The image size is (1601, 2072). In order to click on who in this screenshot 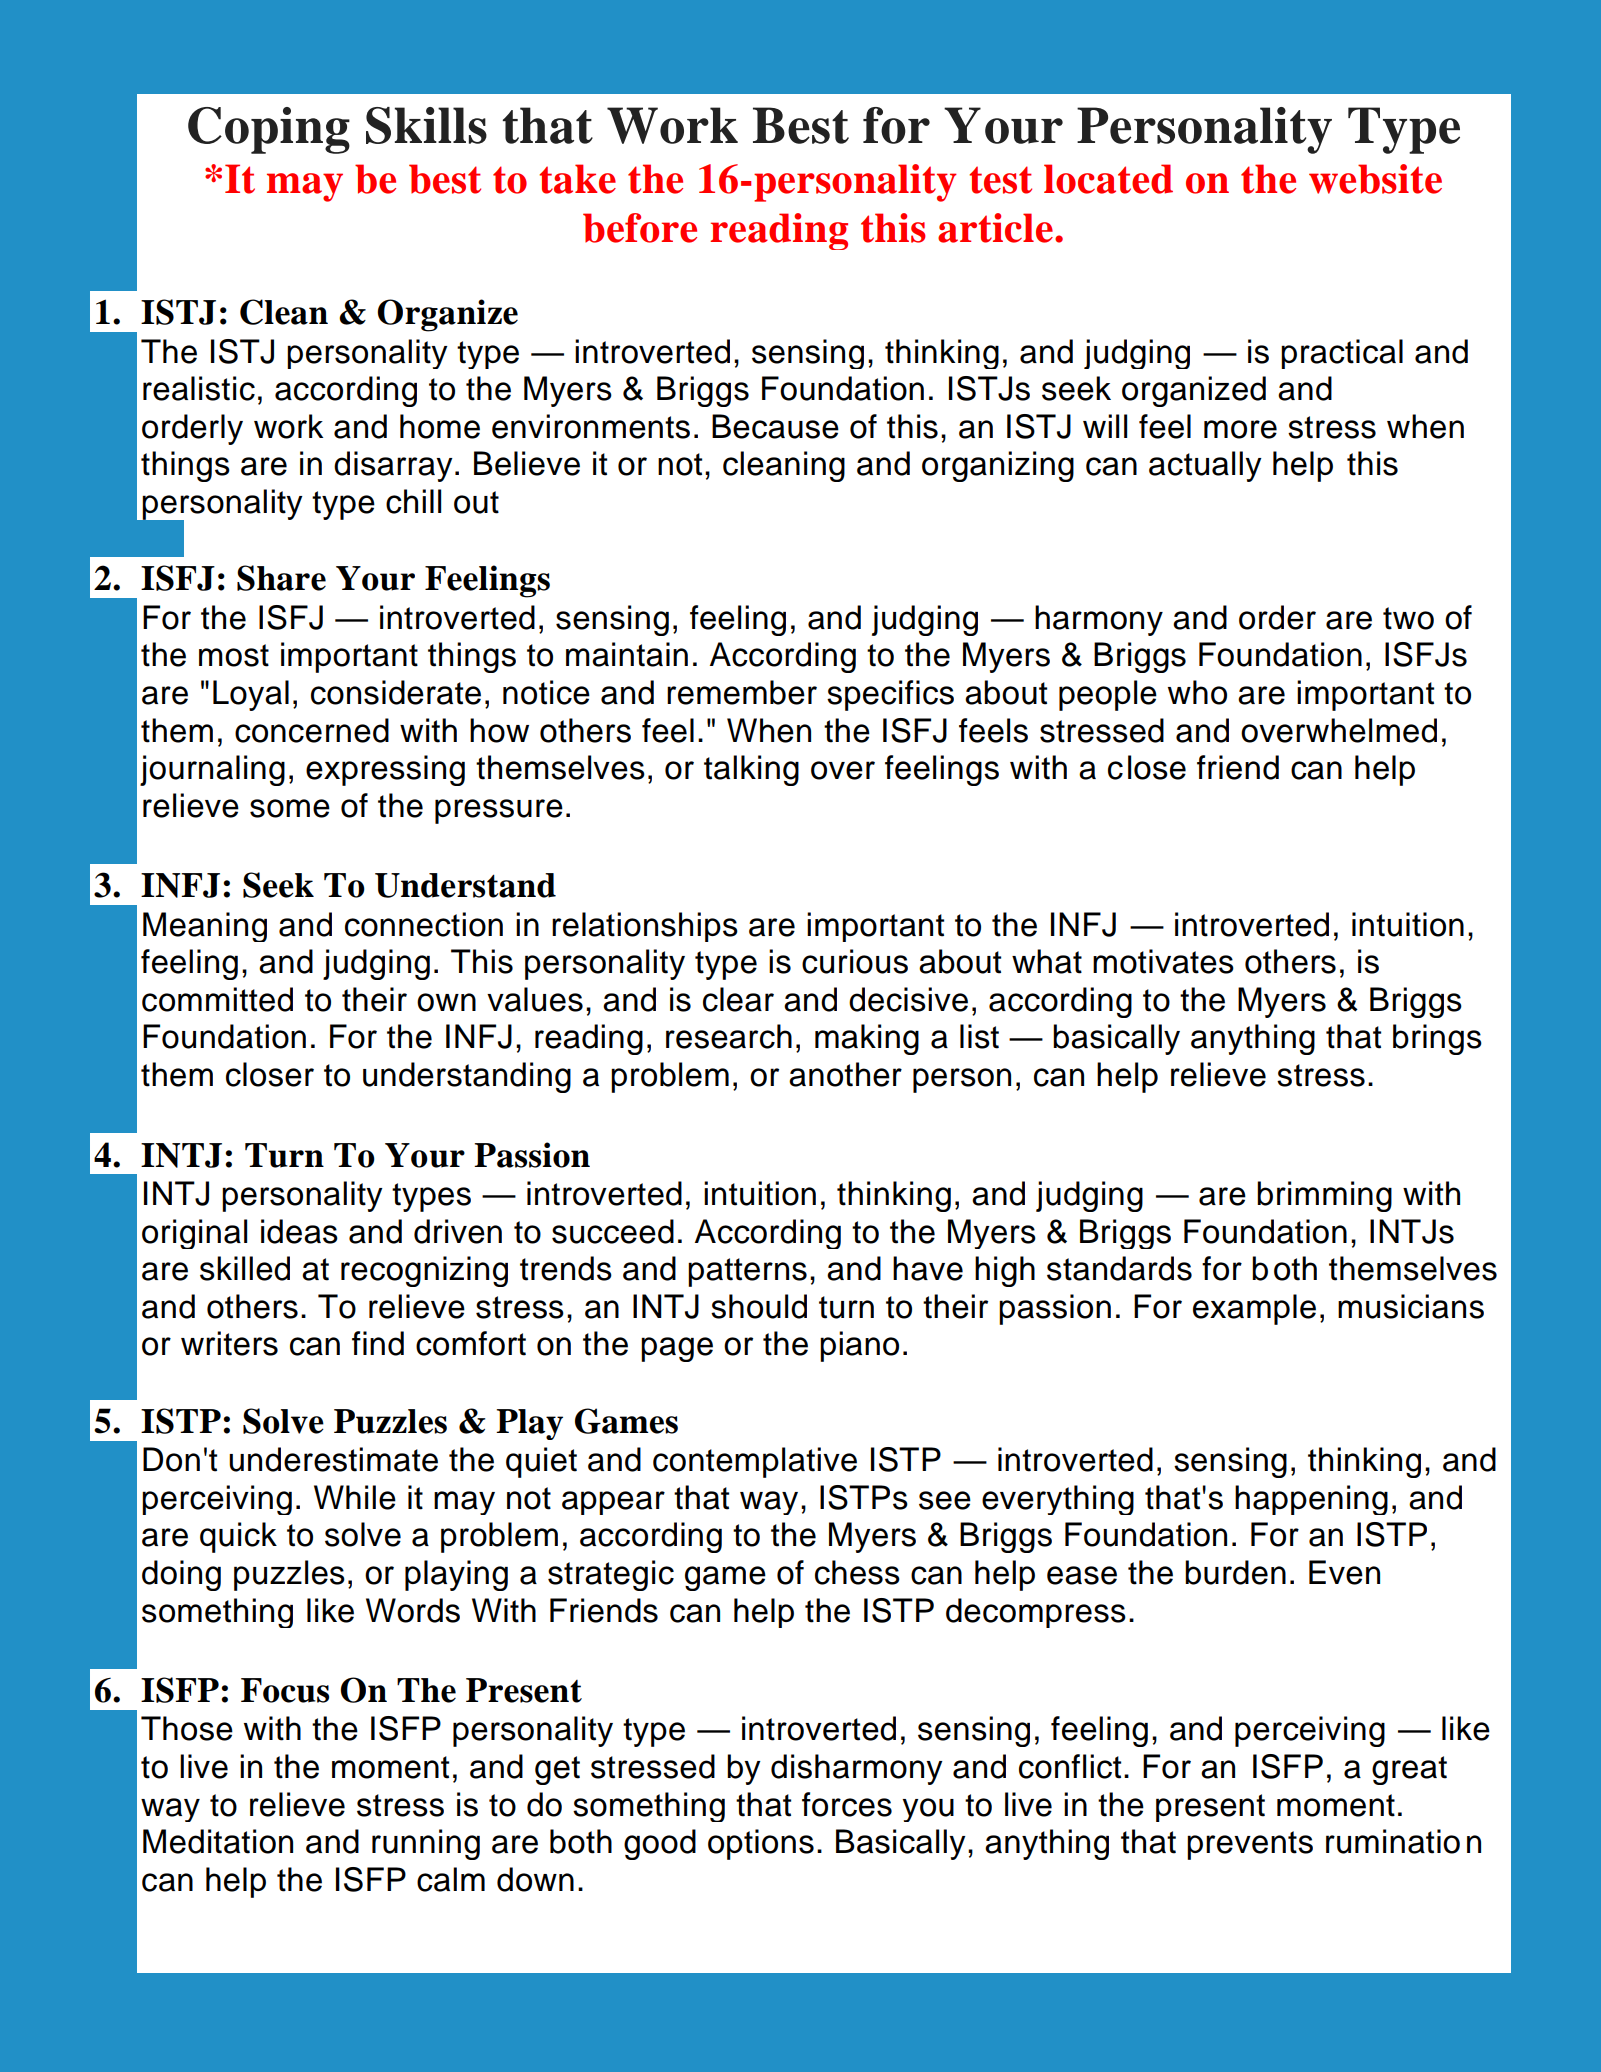, I will do `click(1197, 692)`.
